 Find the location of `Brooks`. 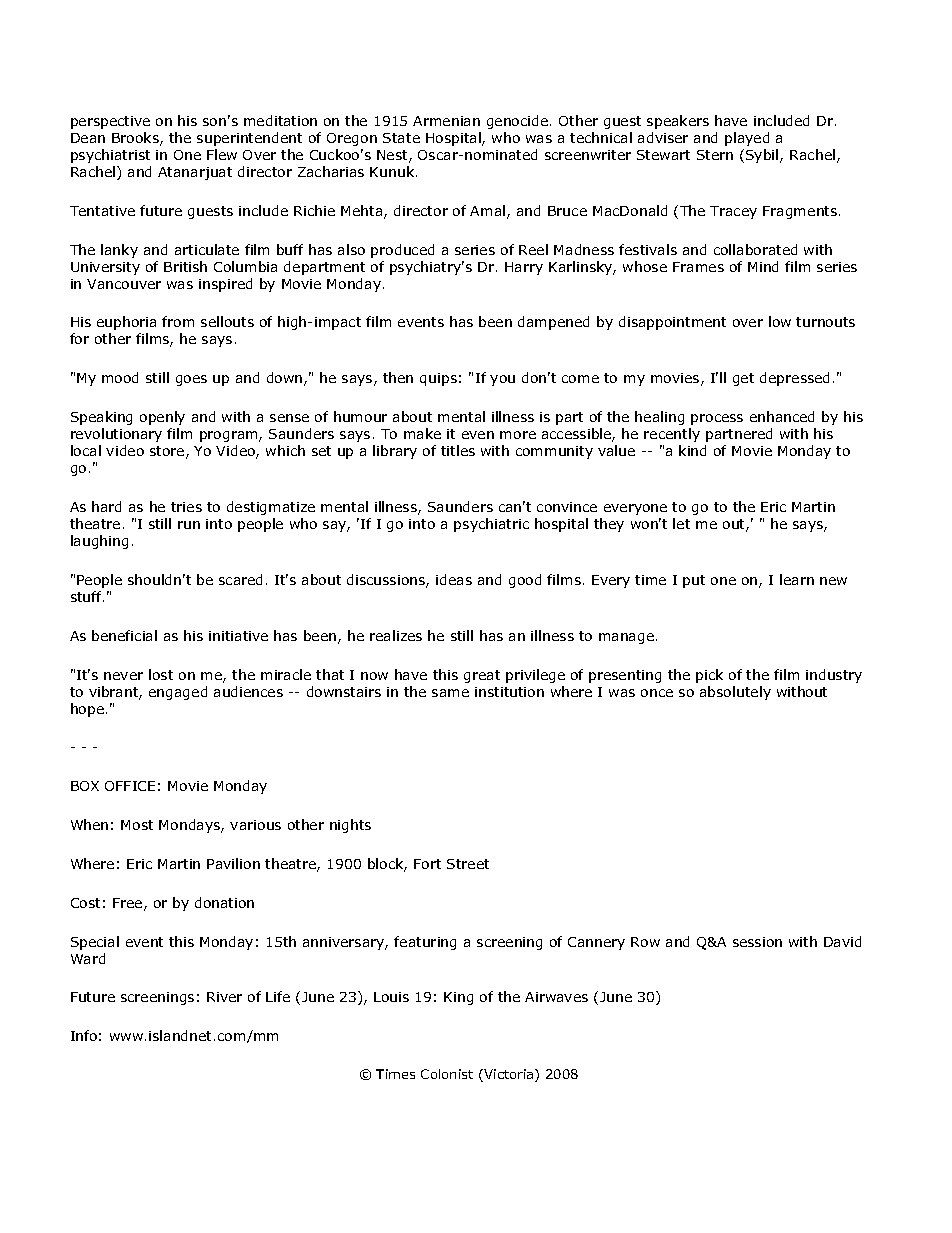

Brooks is located at coordinates (136, 139).
